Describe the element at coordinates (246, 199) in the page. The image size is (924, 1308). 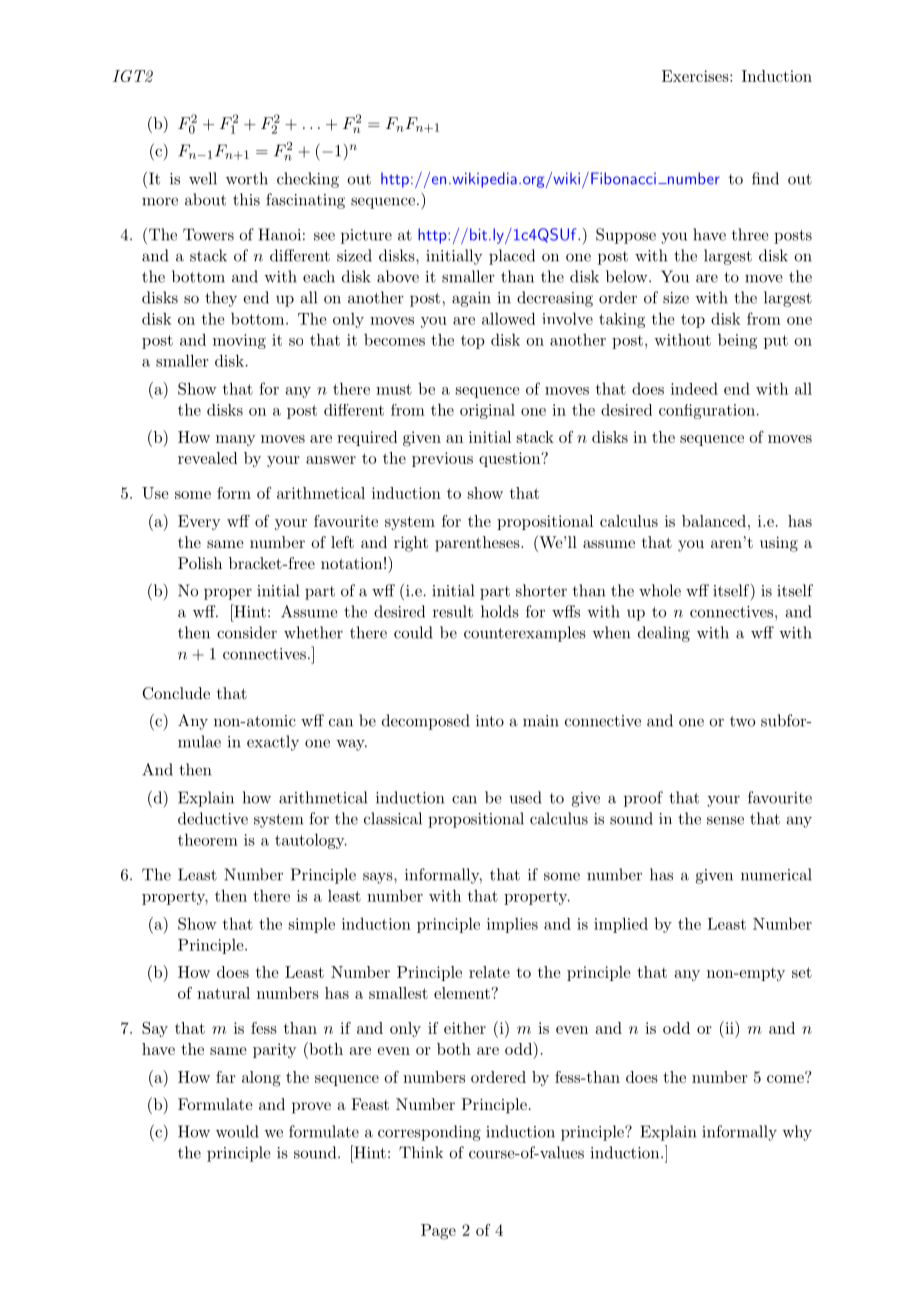
I see `this` at that location.
